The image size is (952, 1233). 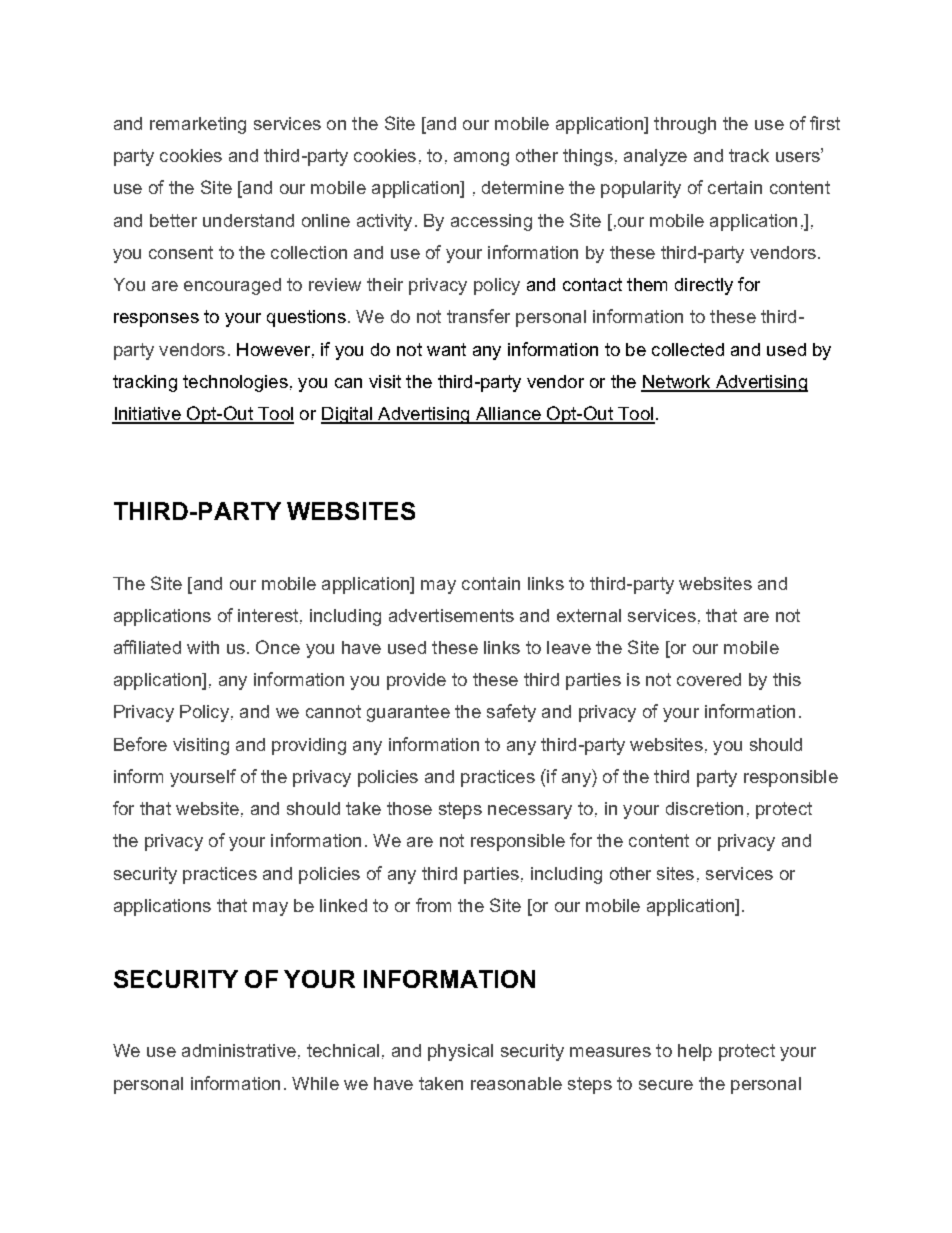 I want to click on administrative, so click(x=239, y=1050).
